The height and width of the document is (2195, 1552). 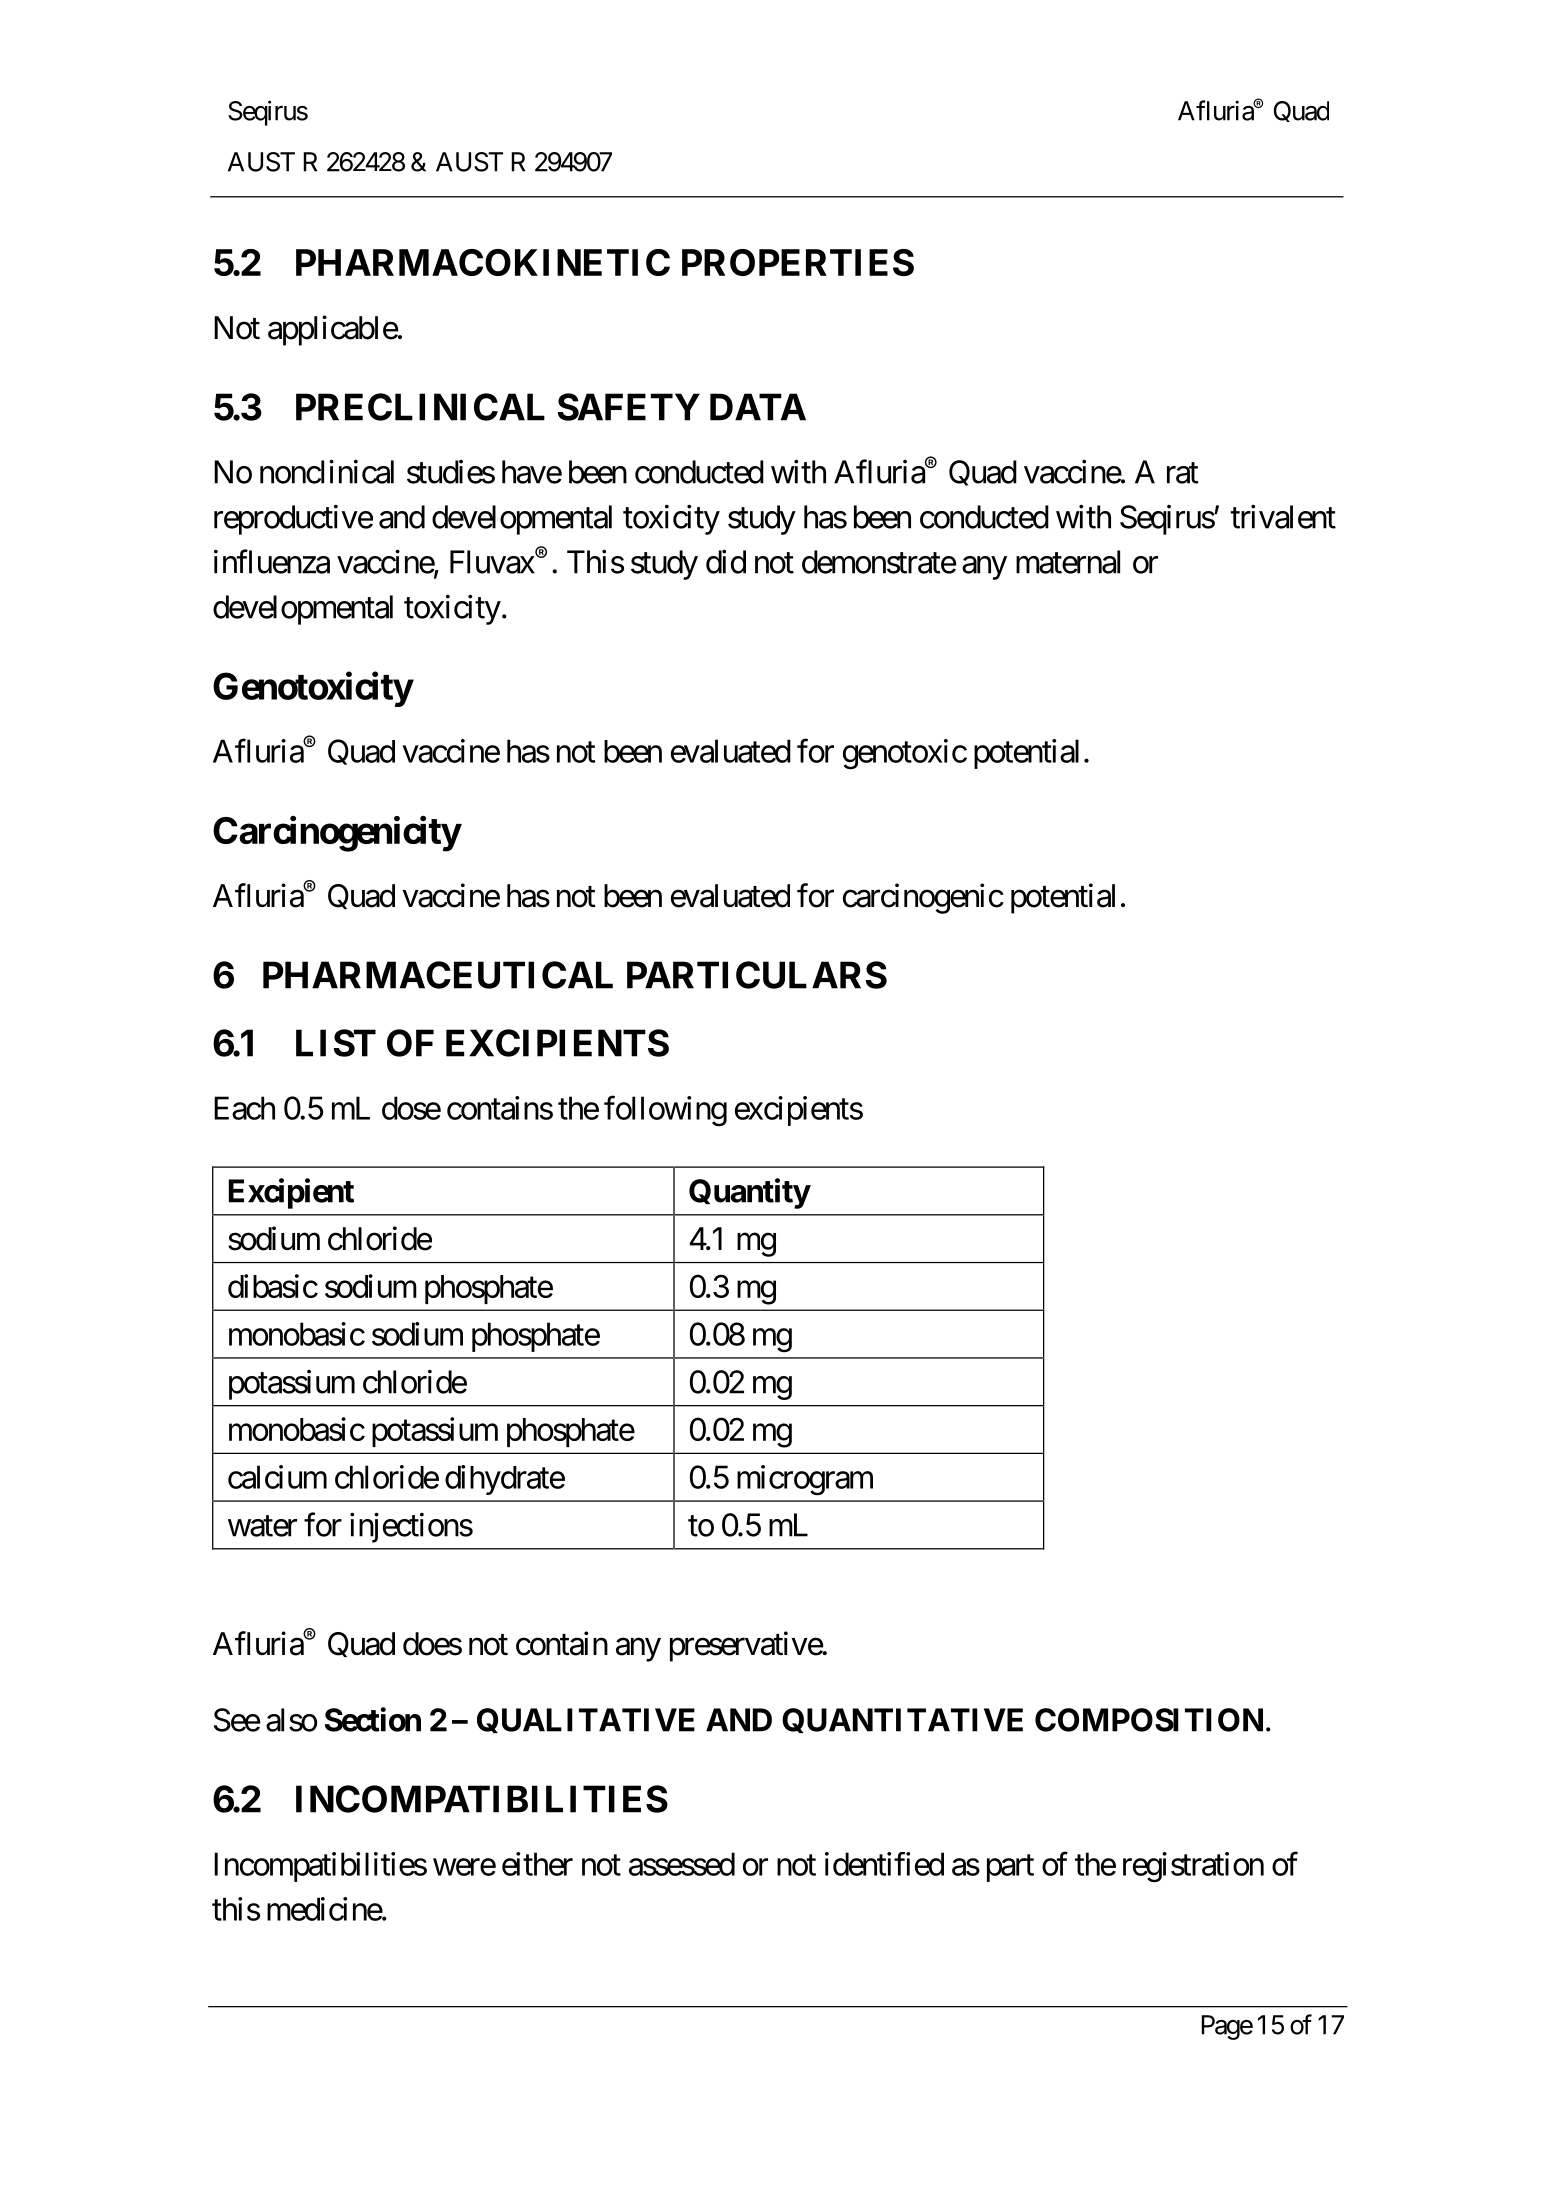 What do you see at coordinates (726, 561) in the document?
I see `did` at bounding box center [726, 561].
